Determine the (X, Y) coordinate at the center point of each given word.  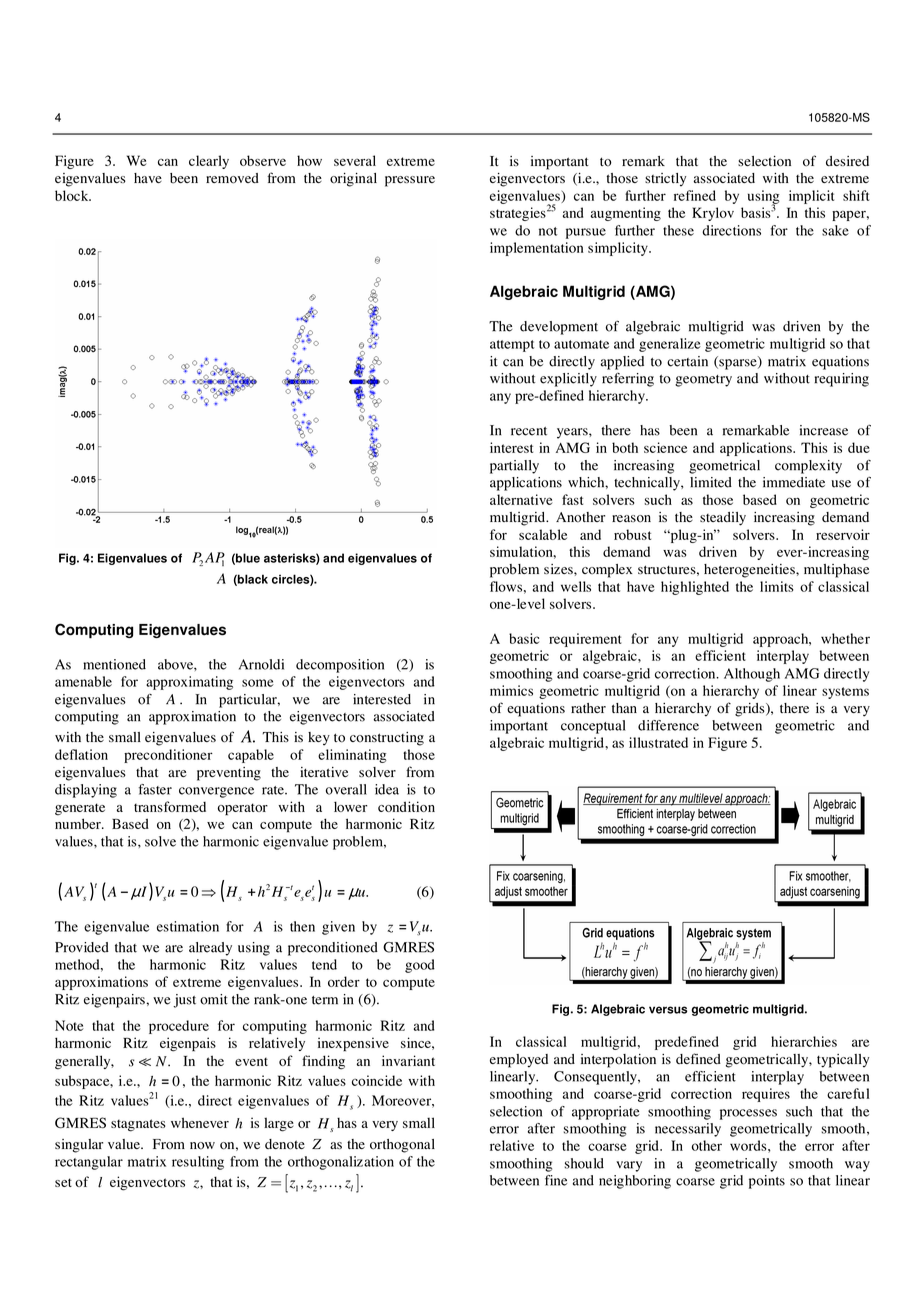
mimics (511, 690)
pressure (410, 181)
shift (856, 195)
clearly (209, 162)
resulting (198, 1163)
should (584, 1163)
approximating (189, 683)
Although (752, 675)
